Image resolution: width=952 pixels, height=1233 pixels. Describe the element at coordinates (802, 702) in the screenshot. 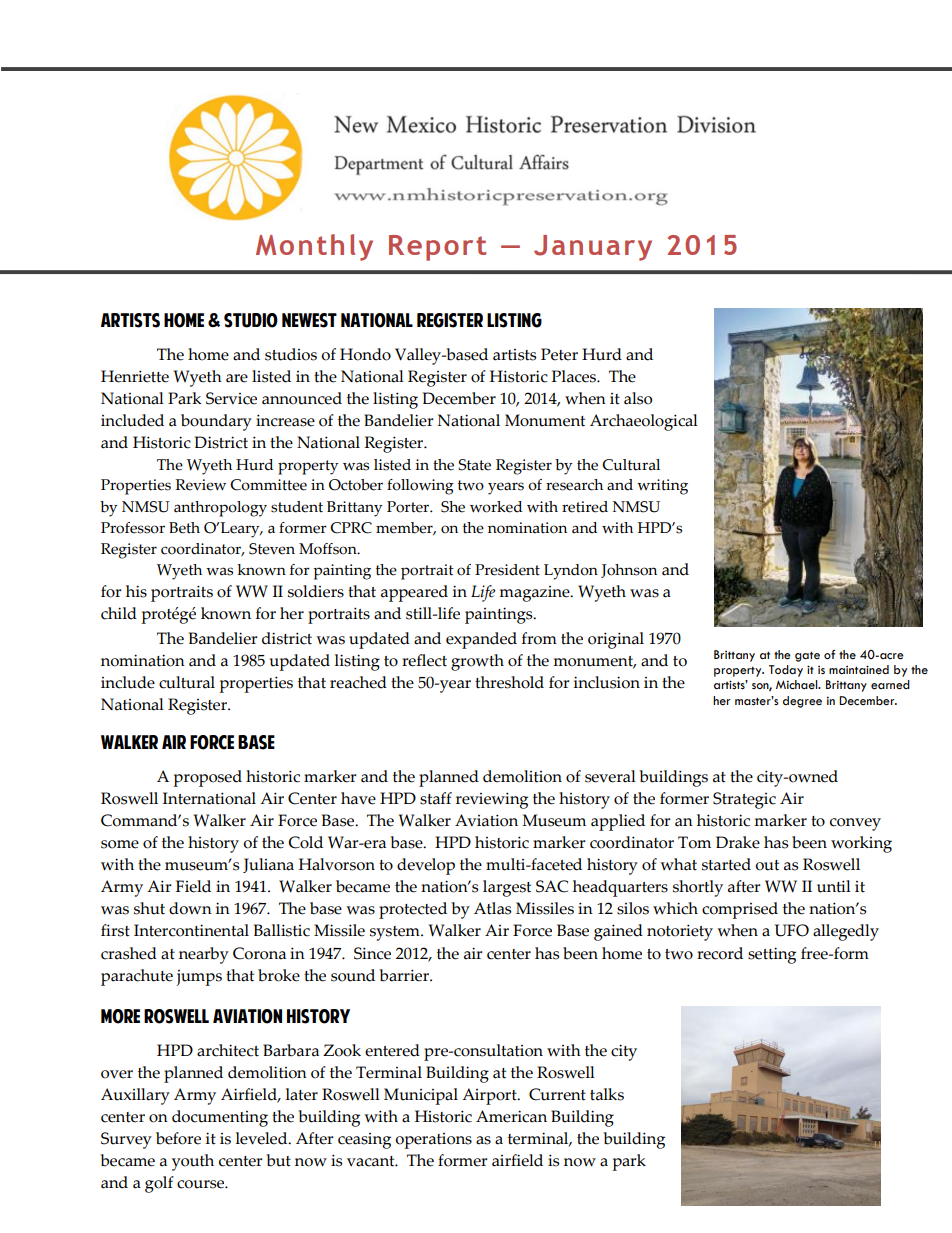

I see `degree` at that location.
